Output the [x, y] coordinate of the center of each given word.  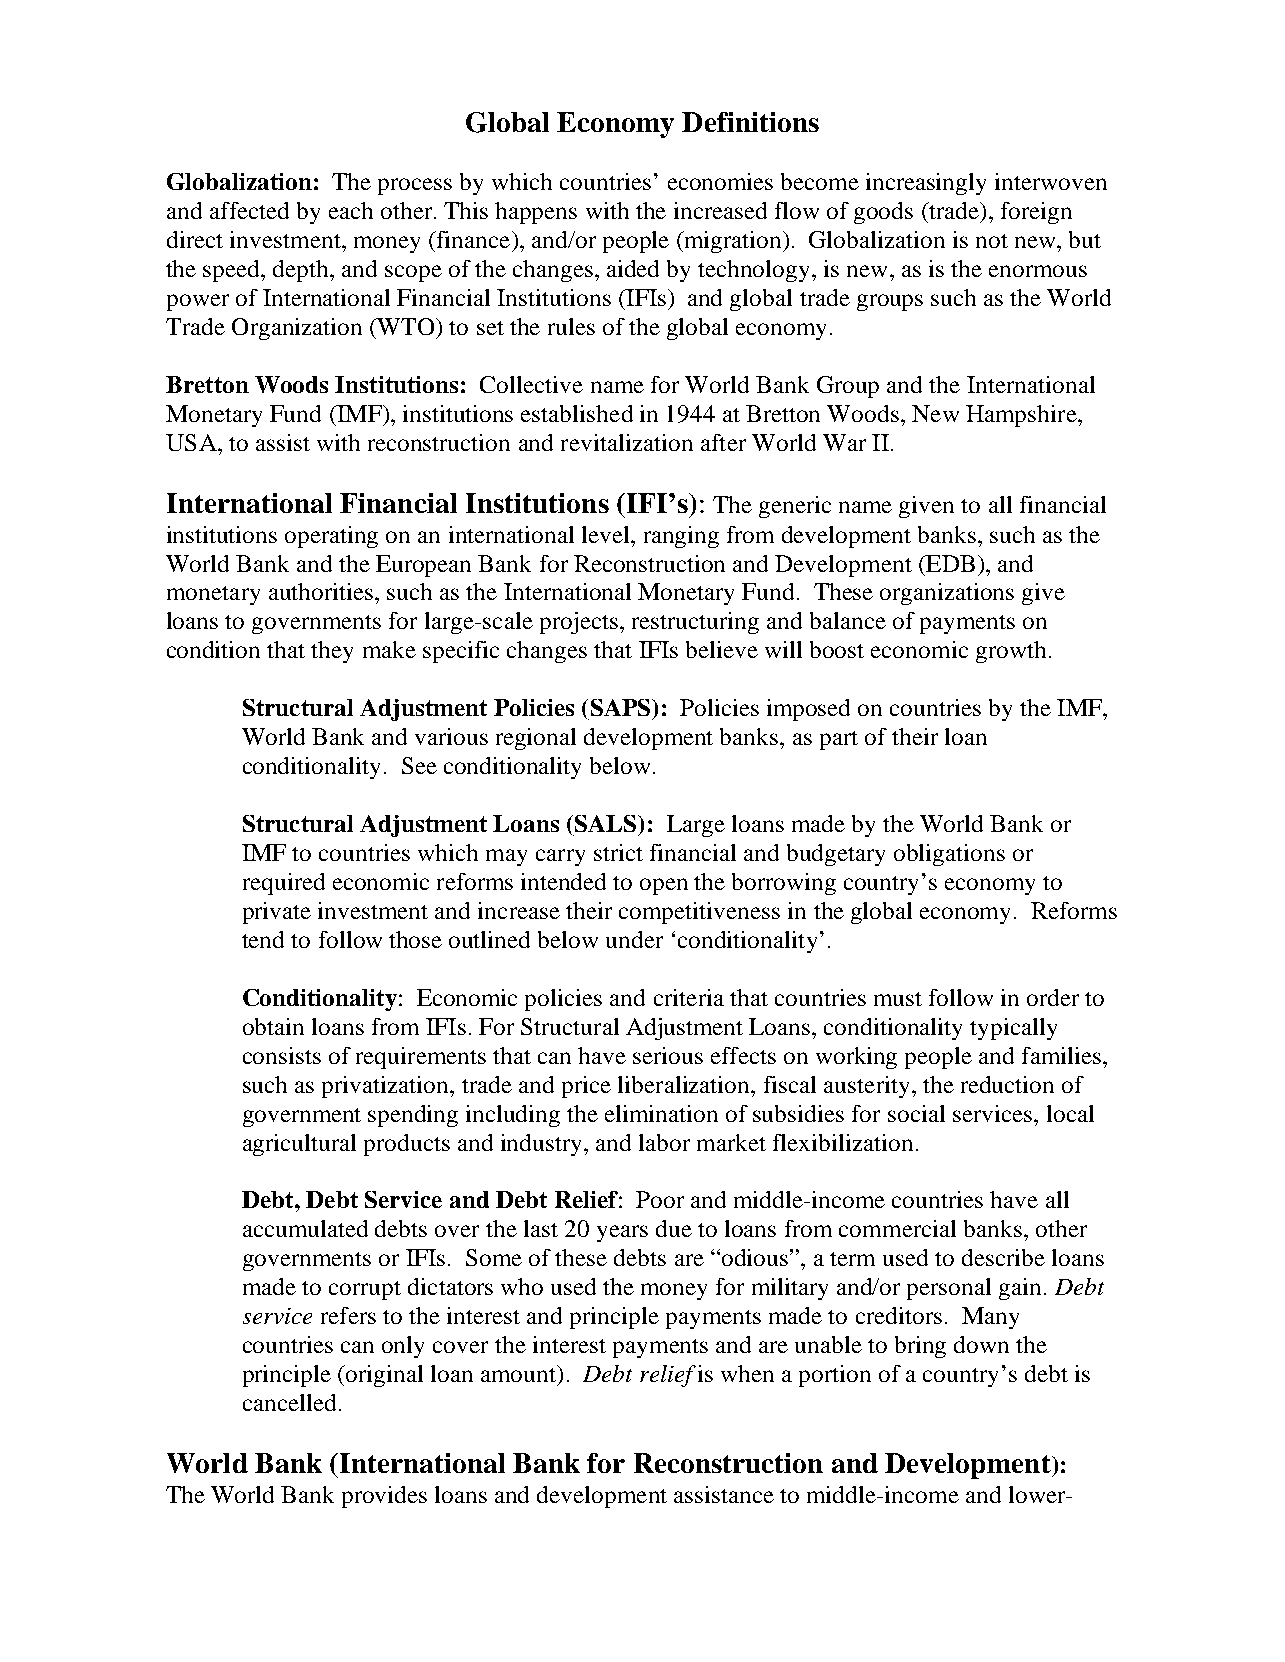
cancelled [289, 1402]
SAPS [622, 707]
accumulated [305, 1228]
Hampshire [1022, 416]
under [634, 939]
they [332, 652]
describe [1003, 1257]
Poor [660, 1199]
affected [249, 210]
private [277, 913]
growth [1011, 652]
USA [192, 442]
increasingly [926, 184]
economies [720, 181]
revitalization [627, 442]
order [1053, 997]
